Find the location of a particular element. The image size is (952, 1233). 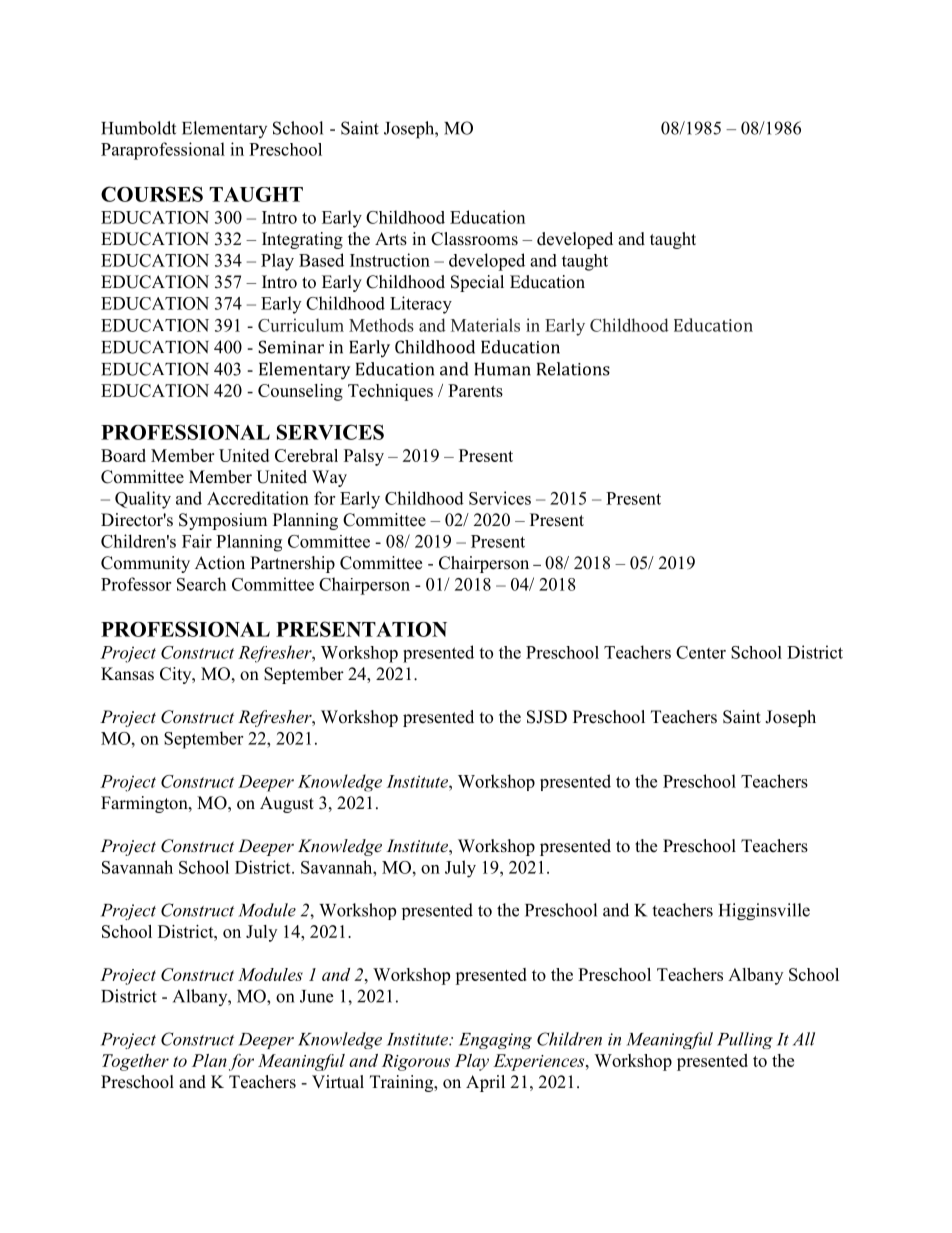

Engaging is located at coordinates (495, 1041).
